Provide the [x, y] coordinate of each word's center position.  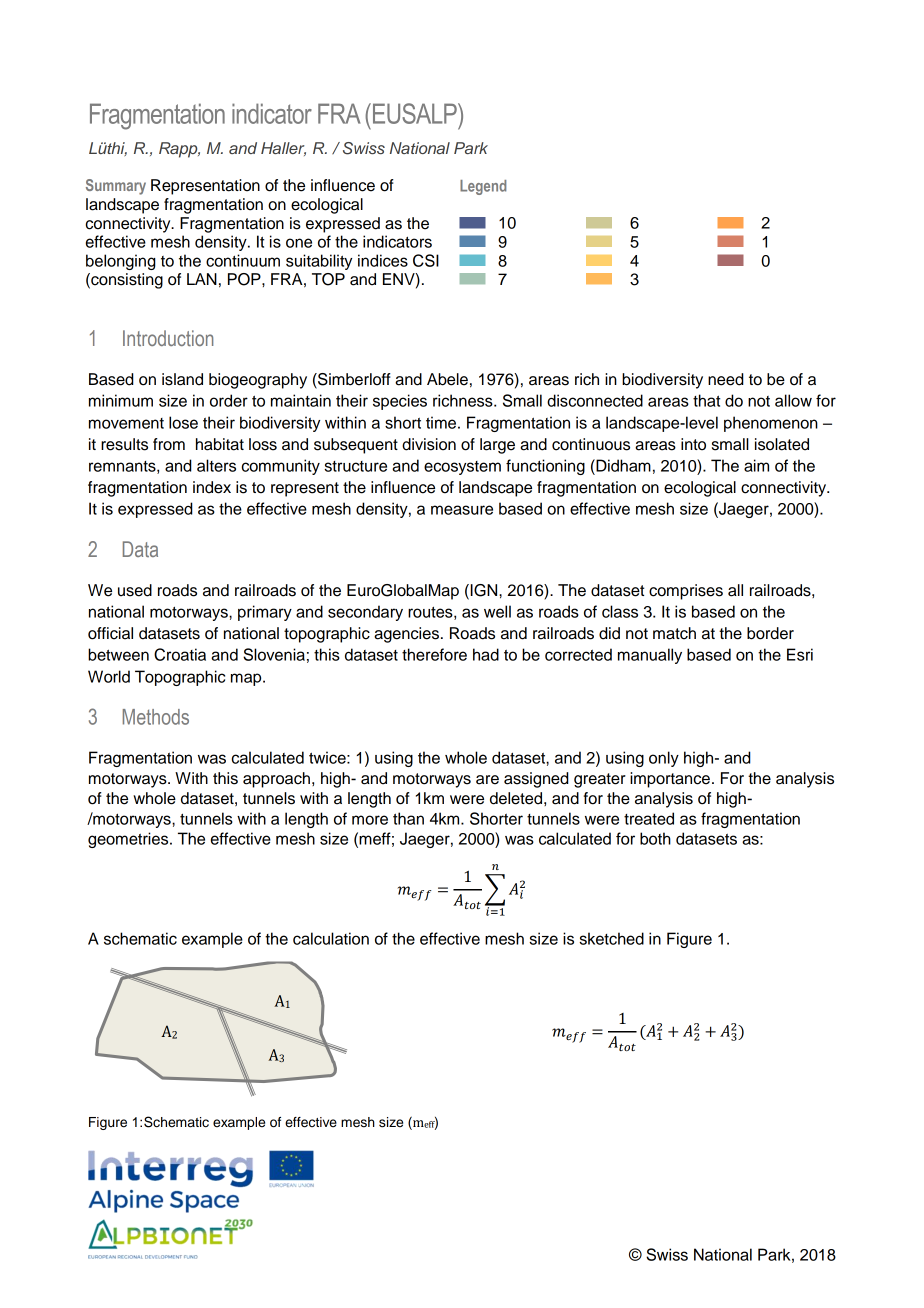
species [400, 402]
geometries [129, 840]
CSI [426, 260]
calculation [331, 938]
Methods [156, 717]
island [182, 379]
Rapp [179, 150]
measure [462, 510]
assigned [536, 780]
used [135, 590]
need [726, 379]
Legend [483, 187]
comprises [686, 592]
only [664, 759]
